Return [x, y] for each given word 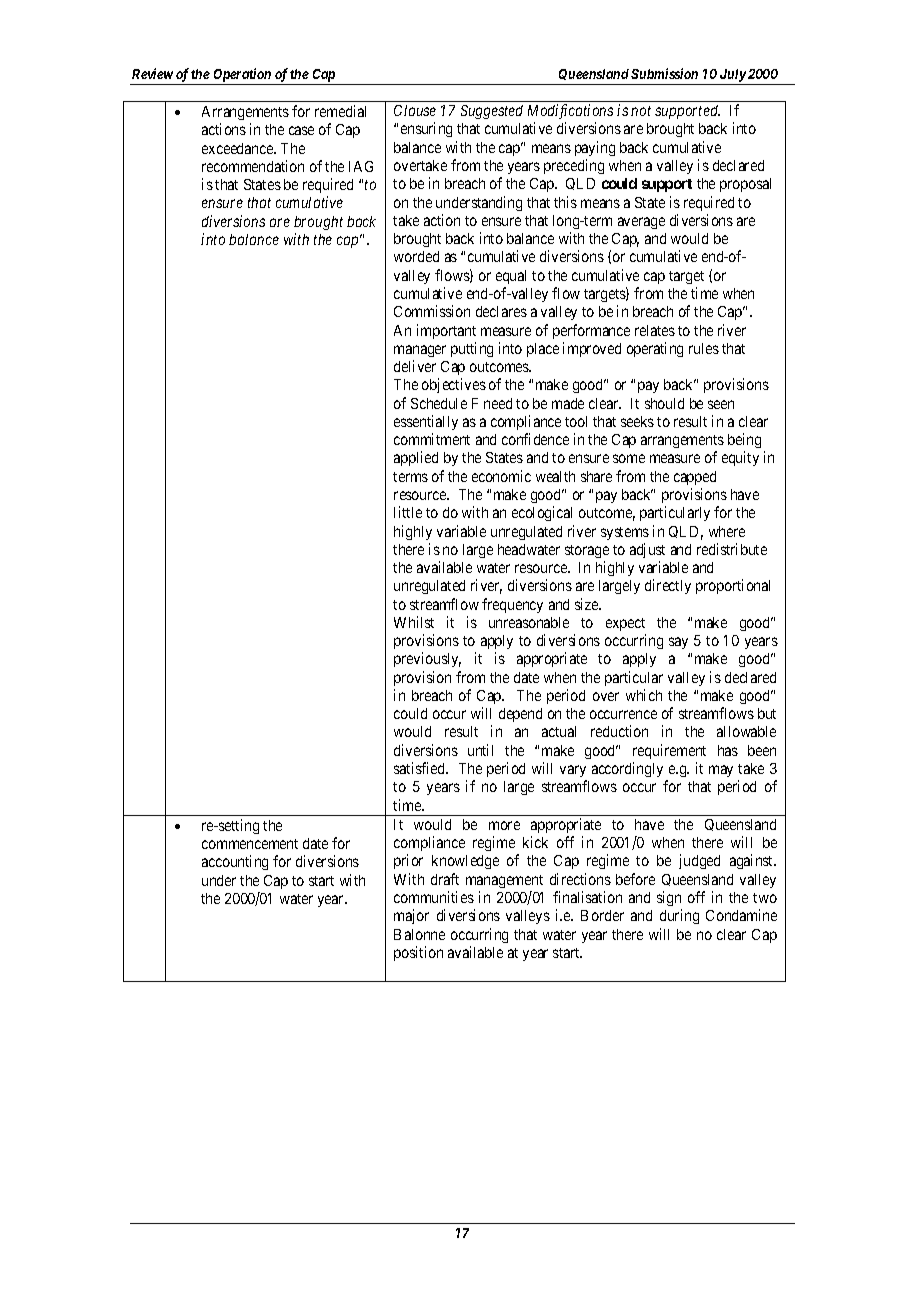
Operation [242, 76]
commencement [250, 844]
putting [472, 349]
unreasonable [529, 622]
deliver [415, 366]
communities [434, 897]
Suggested [492, 112]
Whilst [414, 622]
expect [625, 624]
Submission [664, 73]
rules [704, 348]
